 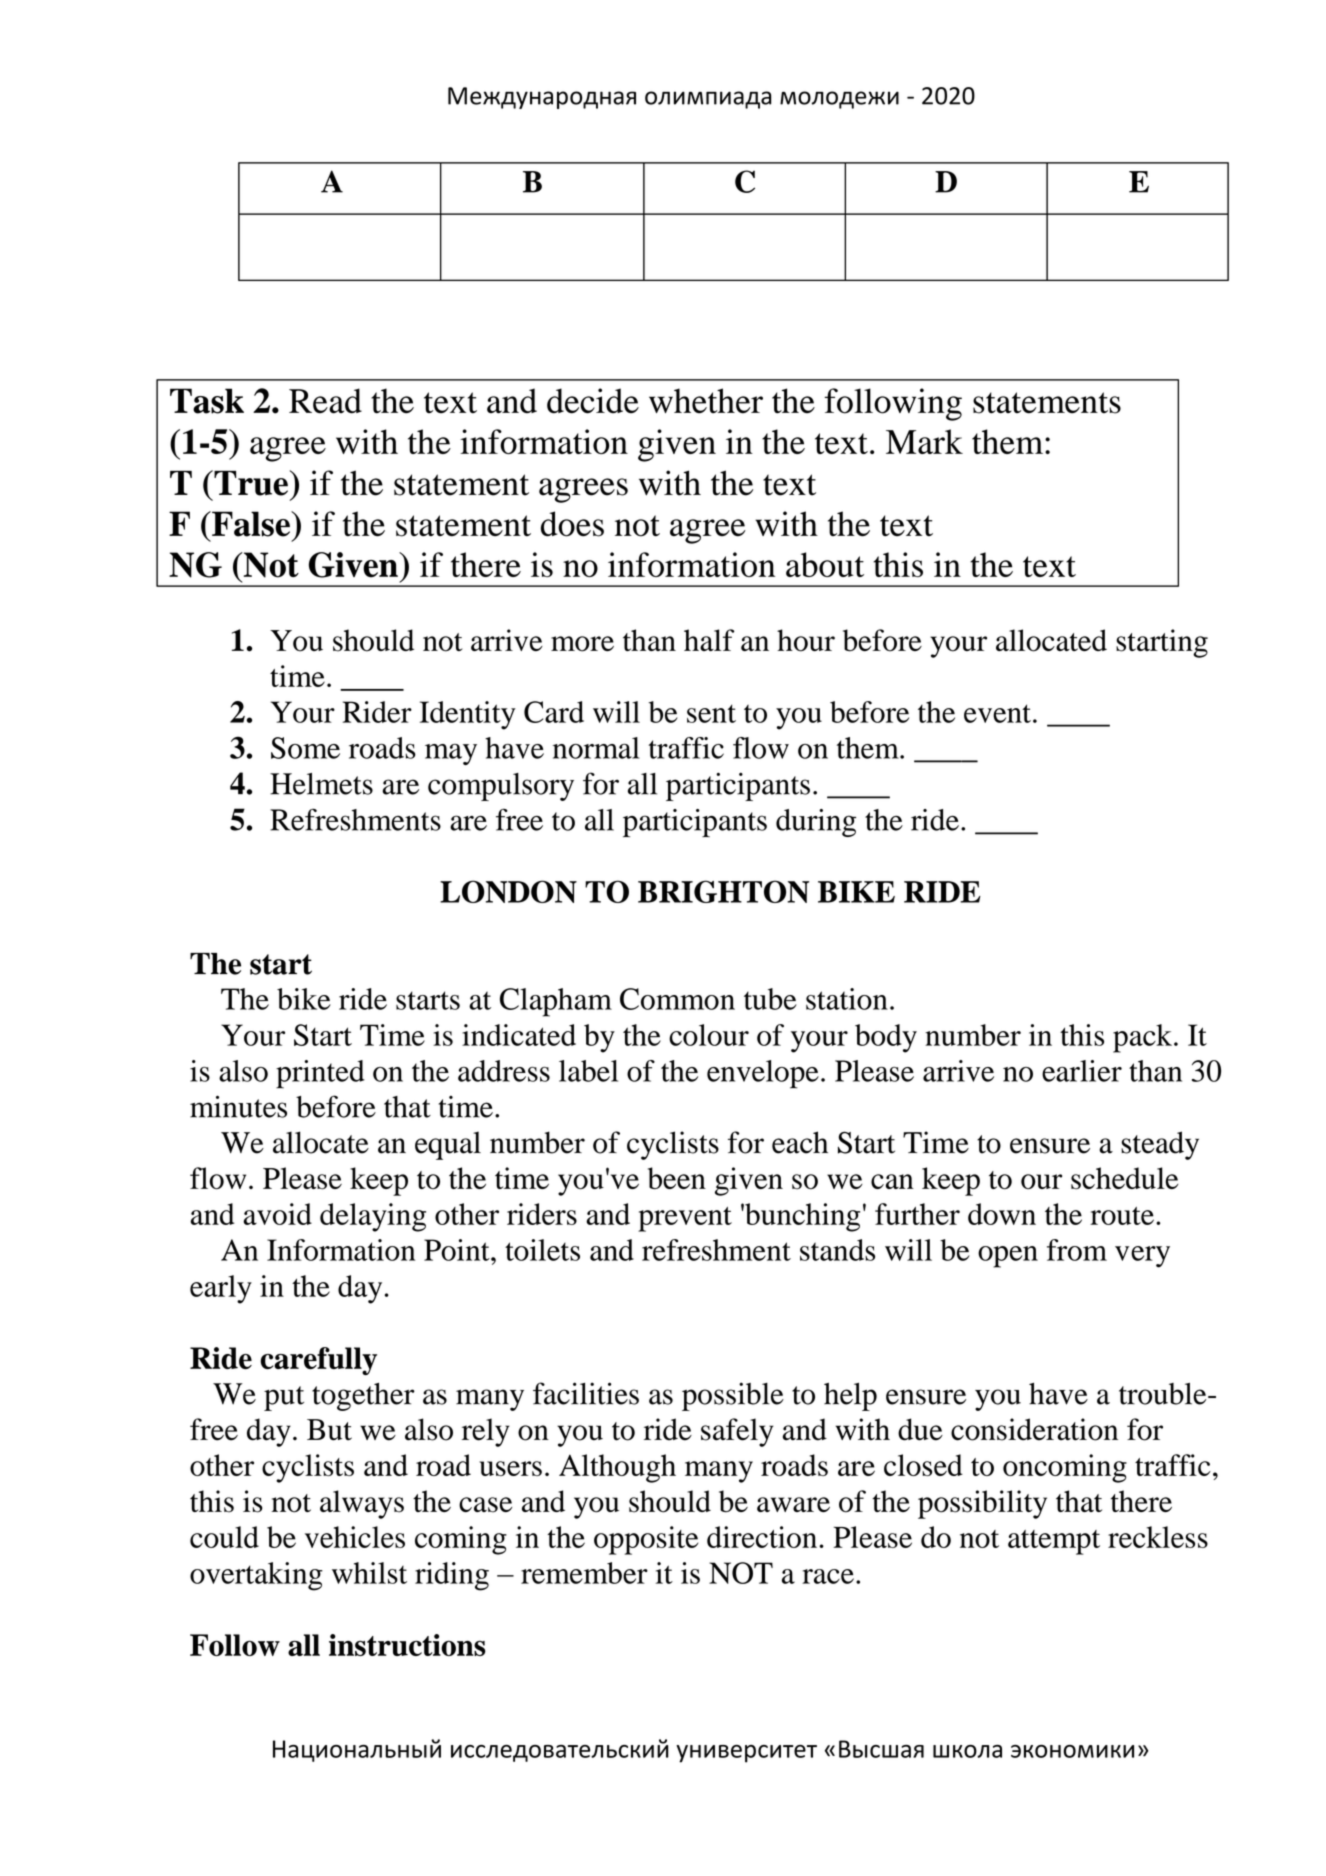 What do you see at coordinates (709, 640) in the screenshot?
I see `half` at bounding box center [709, 640].
